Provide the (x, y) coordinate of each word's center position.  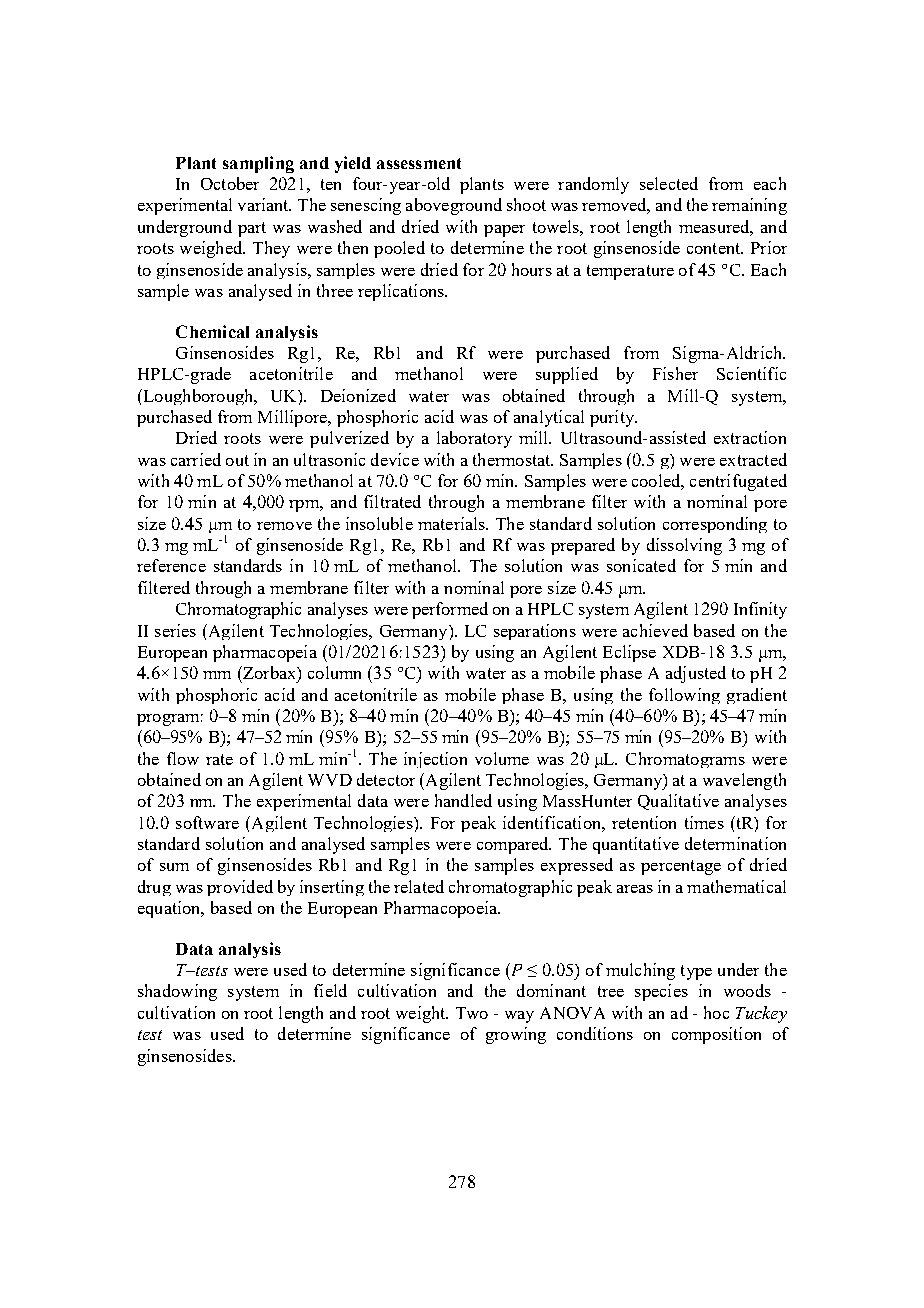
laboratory (474, 439)
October (230, 183)
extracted (753, 459)
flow (183, 758)
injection (435, 760)
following (684, 696)
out (237, 460)
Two (472, 1013)
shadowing (177, 992)
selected (669, 183)
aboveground (454, 206)
